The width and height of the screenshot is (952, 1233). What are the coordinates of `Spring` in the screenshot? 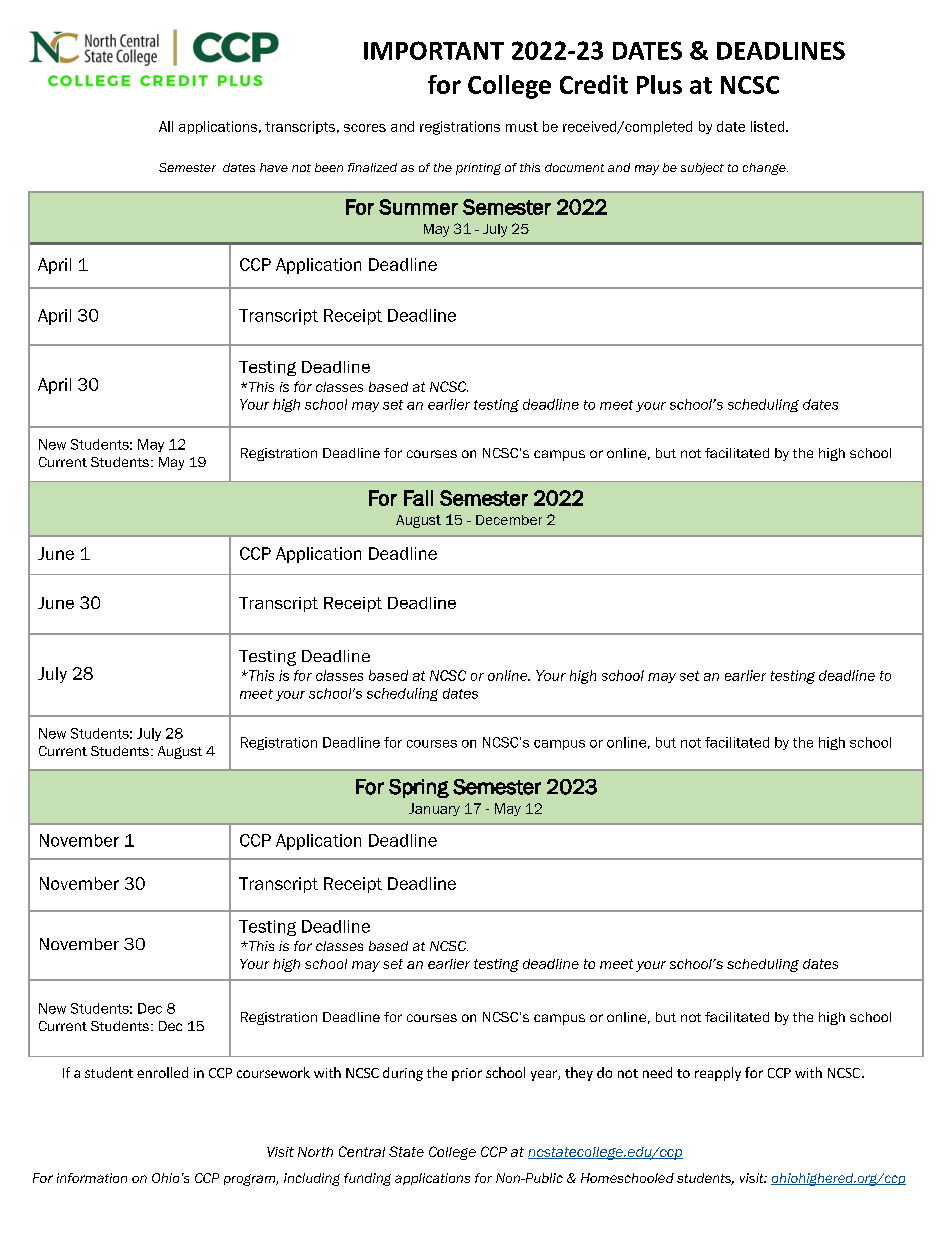 It's located at (419, 788).
